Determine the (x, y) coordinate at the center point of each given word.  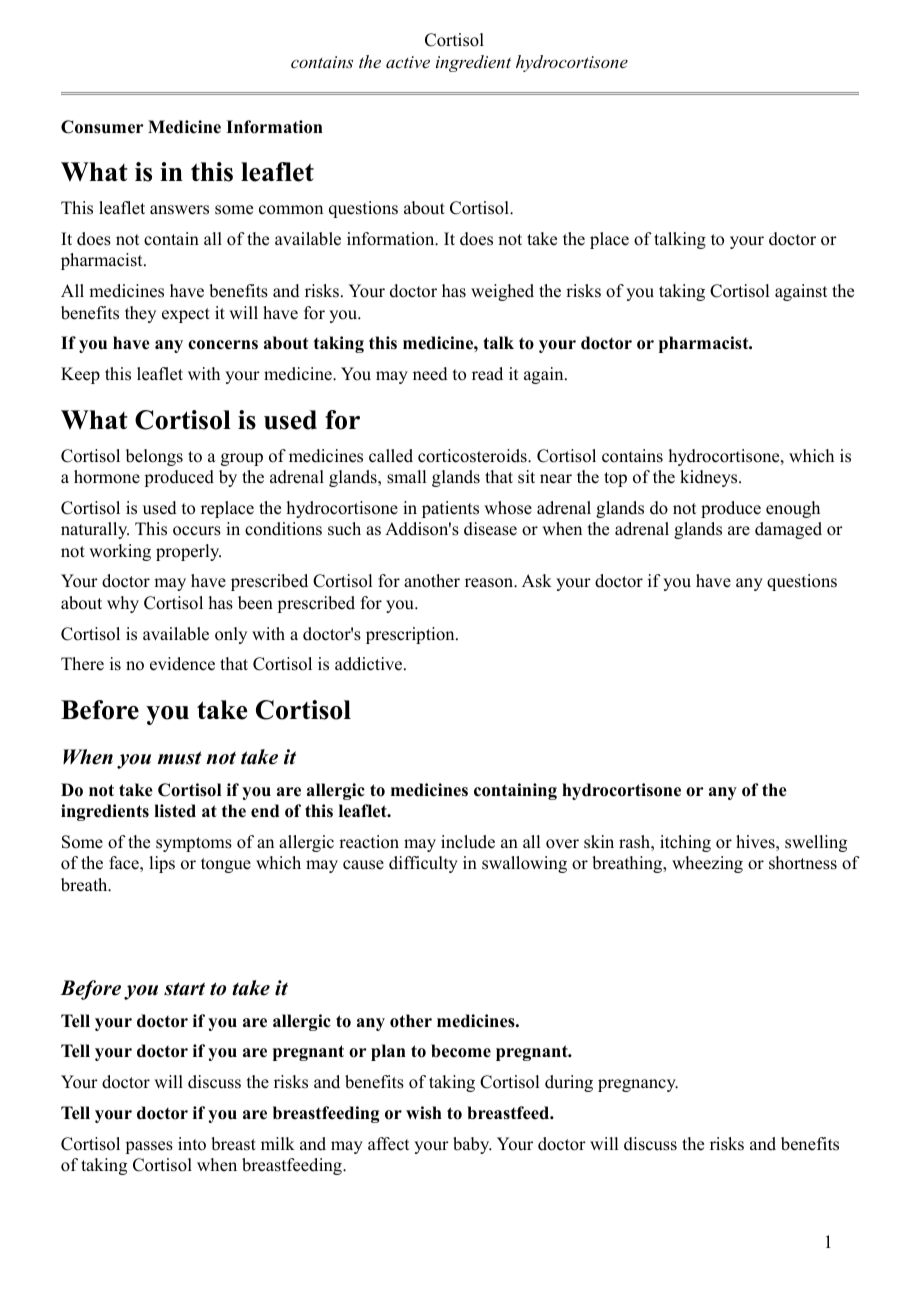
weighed (502, 292)
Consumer (102, 127)
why (123, 604)
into (192, 1144)
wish (424, 1113)
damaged (788, 530)
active (408, 62)
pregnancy (638, 1085)
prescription (411, 635)
